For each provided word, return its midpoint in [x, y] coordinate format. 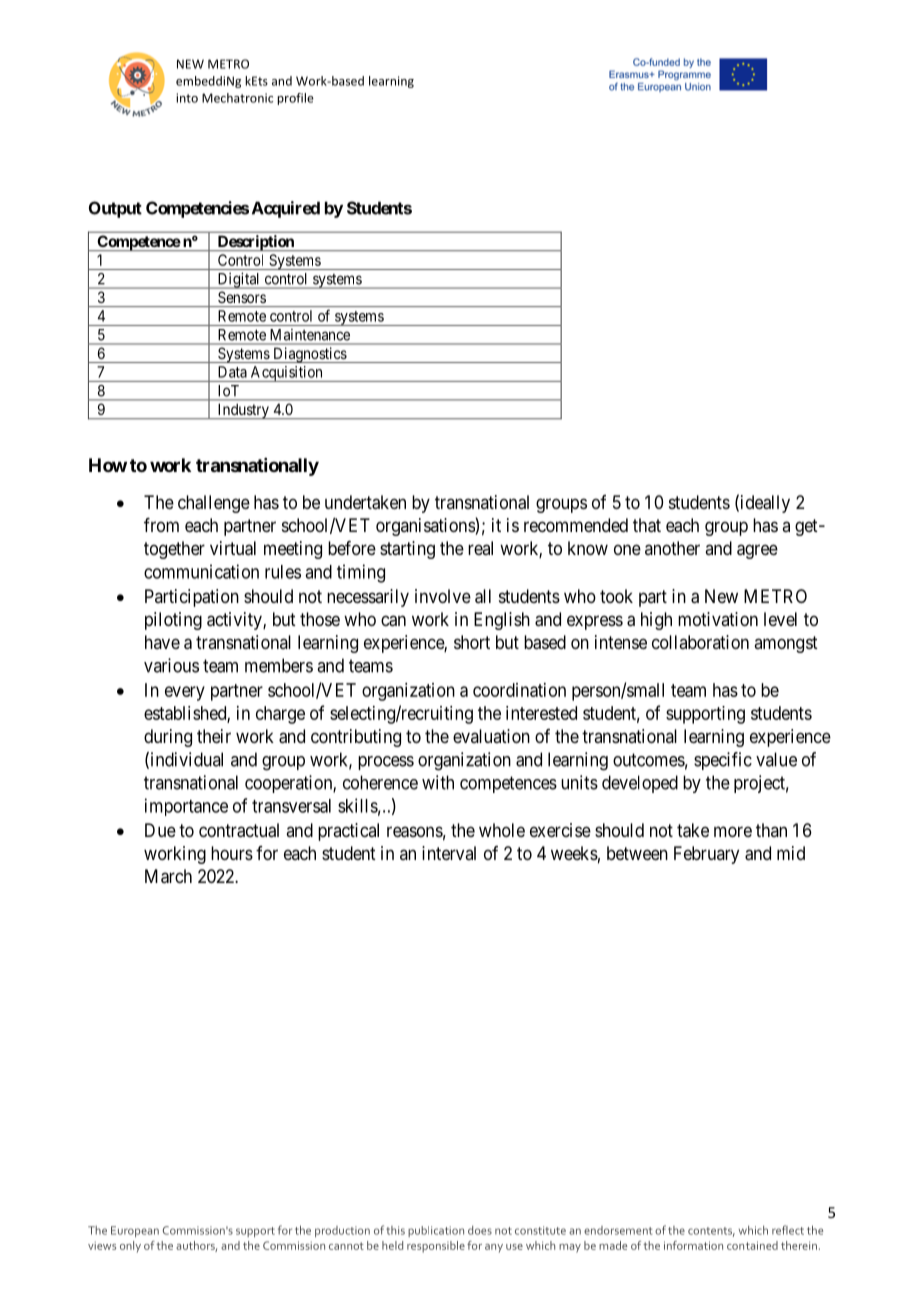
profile [295, 99]
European [135, 1231]
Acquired [286, 209]
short [472, 642]
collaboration [700, 642]
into [187, 98]
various [171, 665]
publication [436, 1231]
